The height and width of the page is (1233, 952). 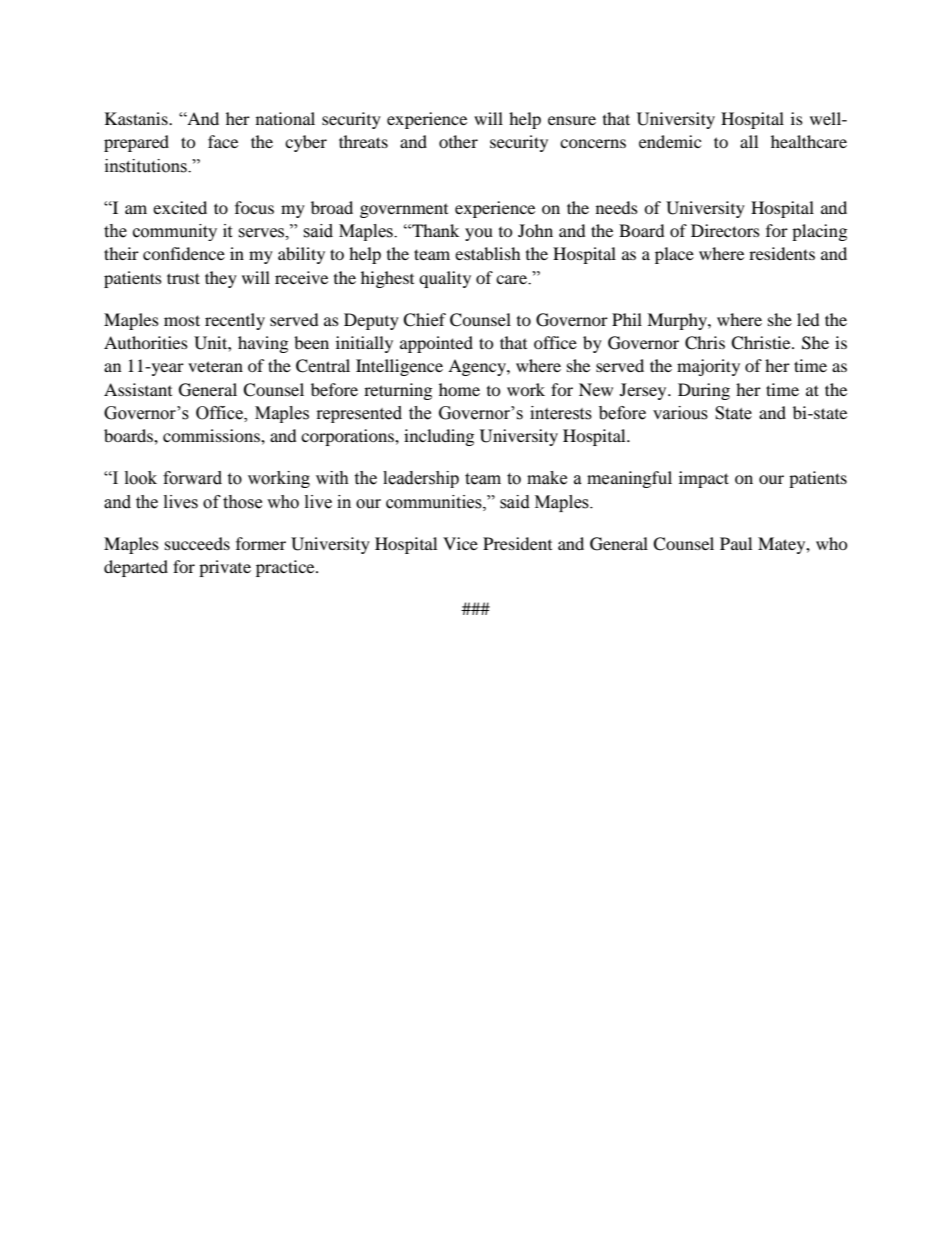 I want to click on face, so click(x=223, y=141).
